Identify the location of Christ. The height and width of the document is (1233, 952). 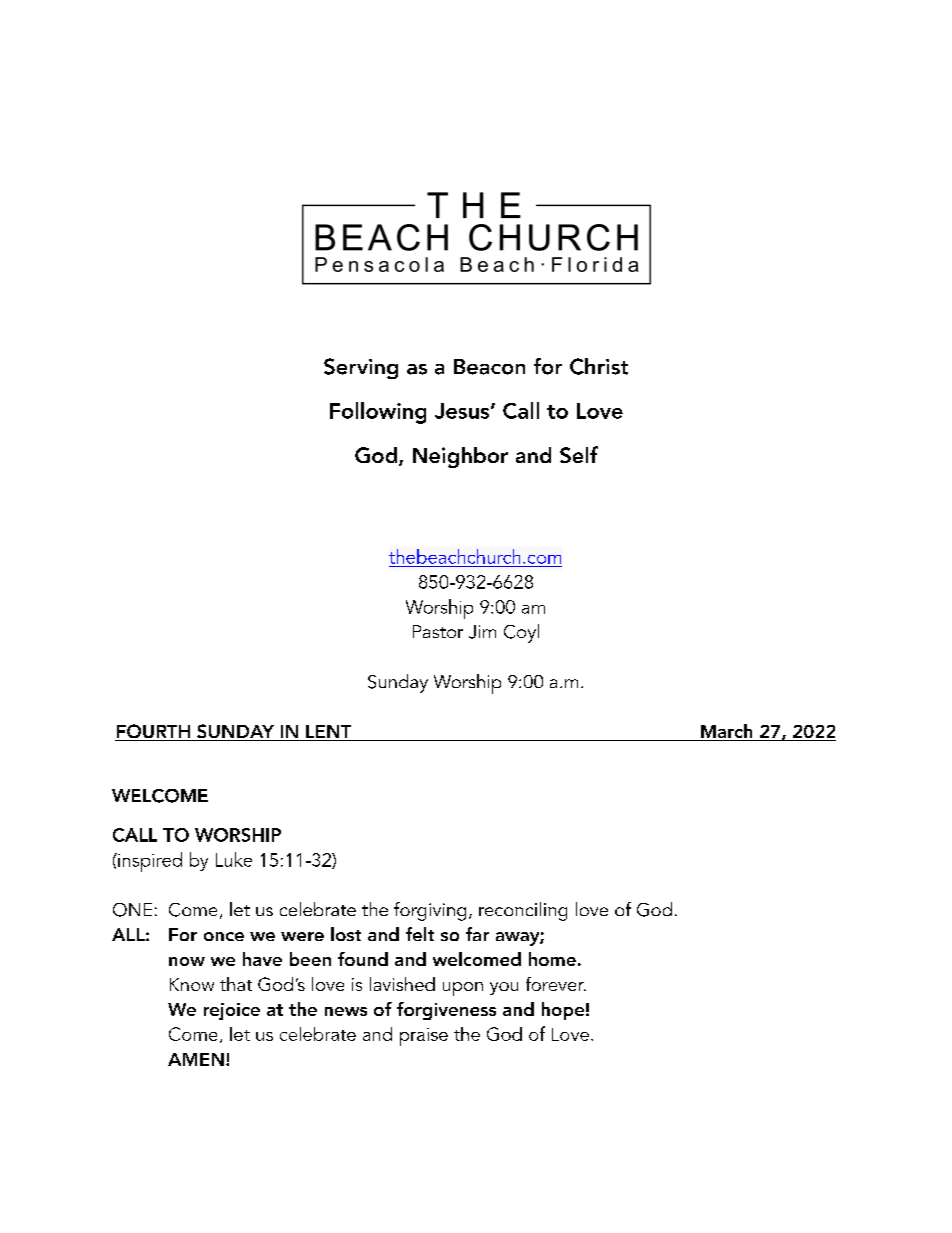
(599, 366).
